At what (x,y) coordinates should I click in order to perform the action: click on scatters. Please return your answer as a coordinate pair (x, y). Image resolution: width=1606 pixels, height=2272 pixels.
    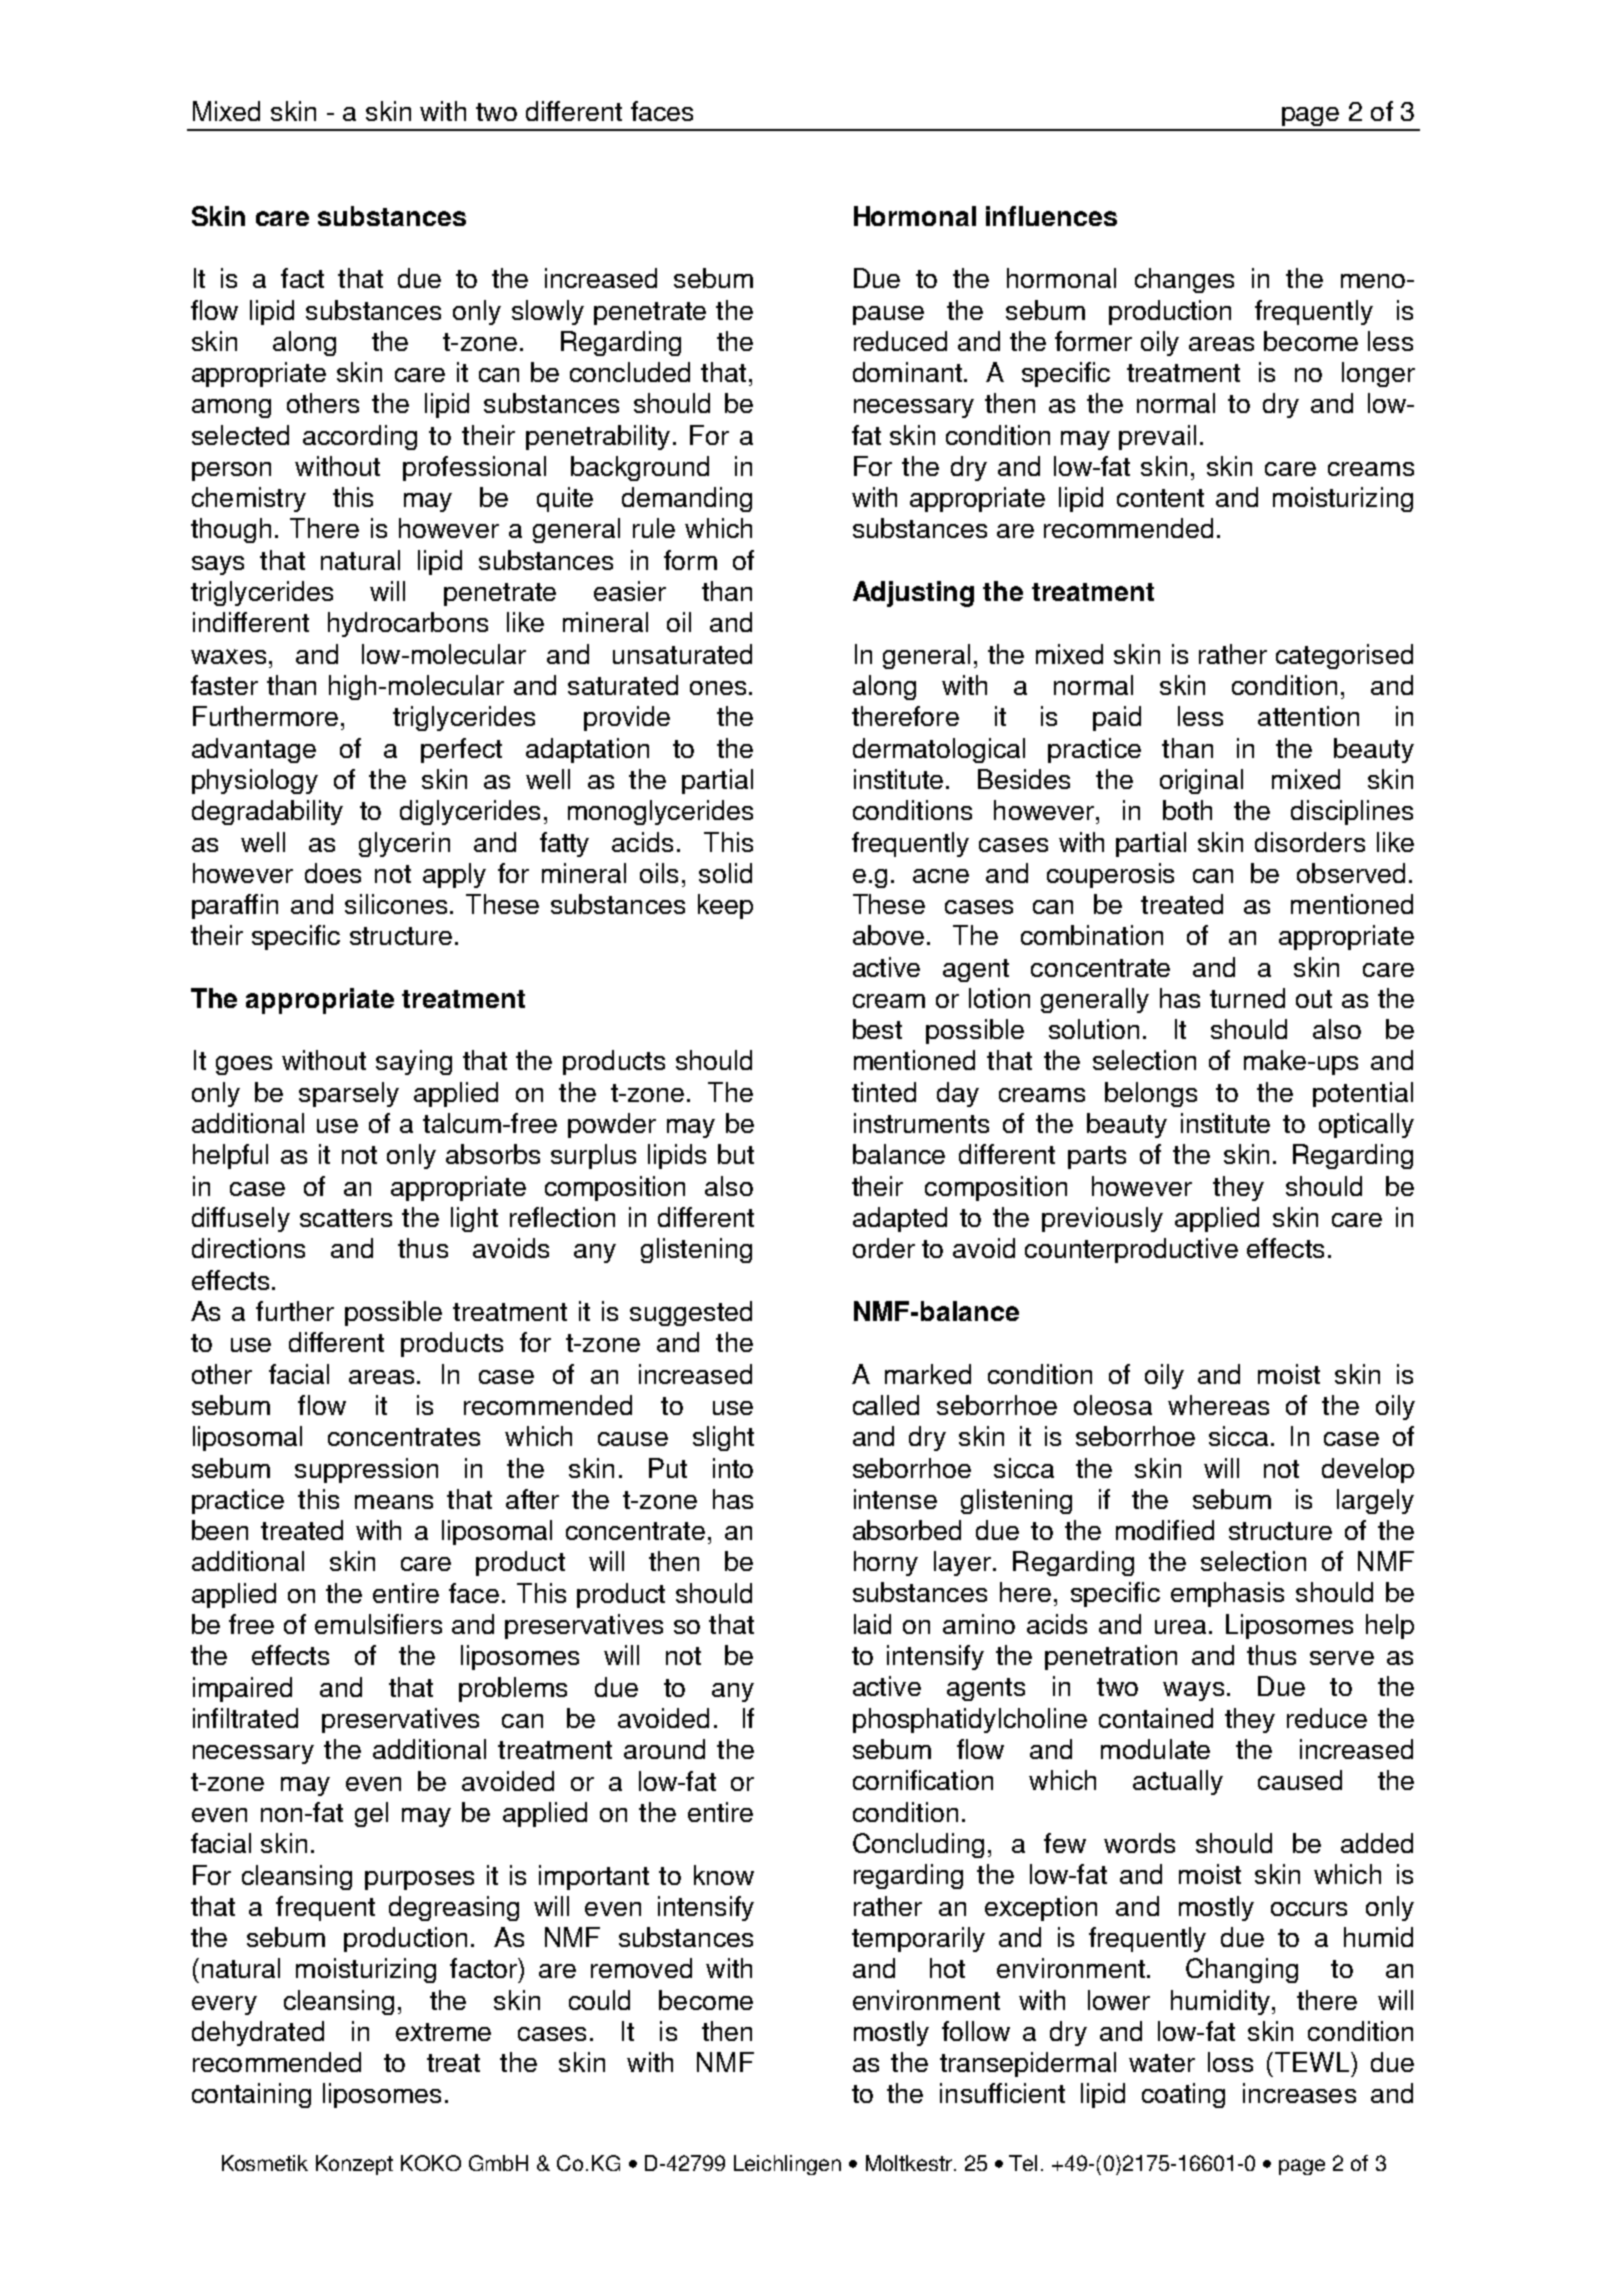
    Looking at the image, I should click on (346, 1218).
